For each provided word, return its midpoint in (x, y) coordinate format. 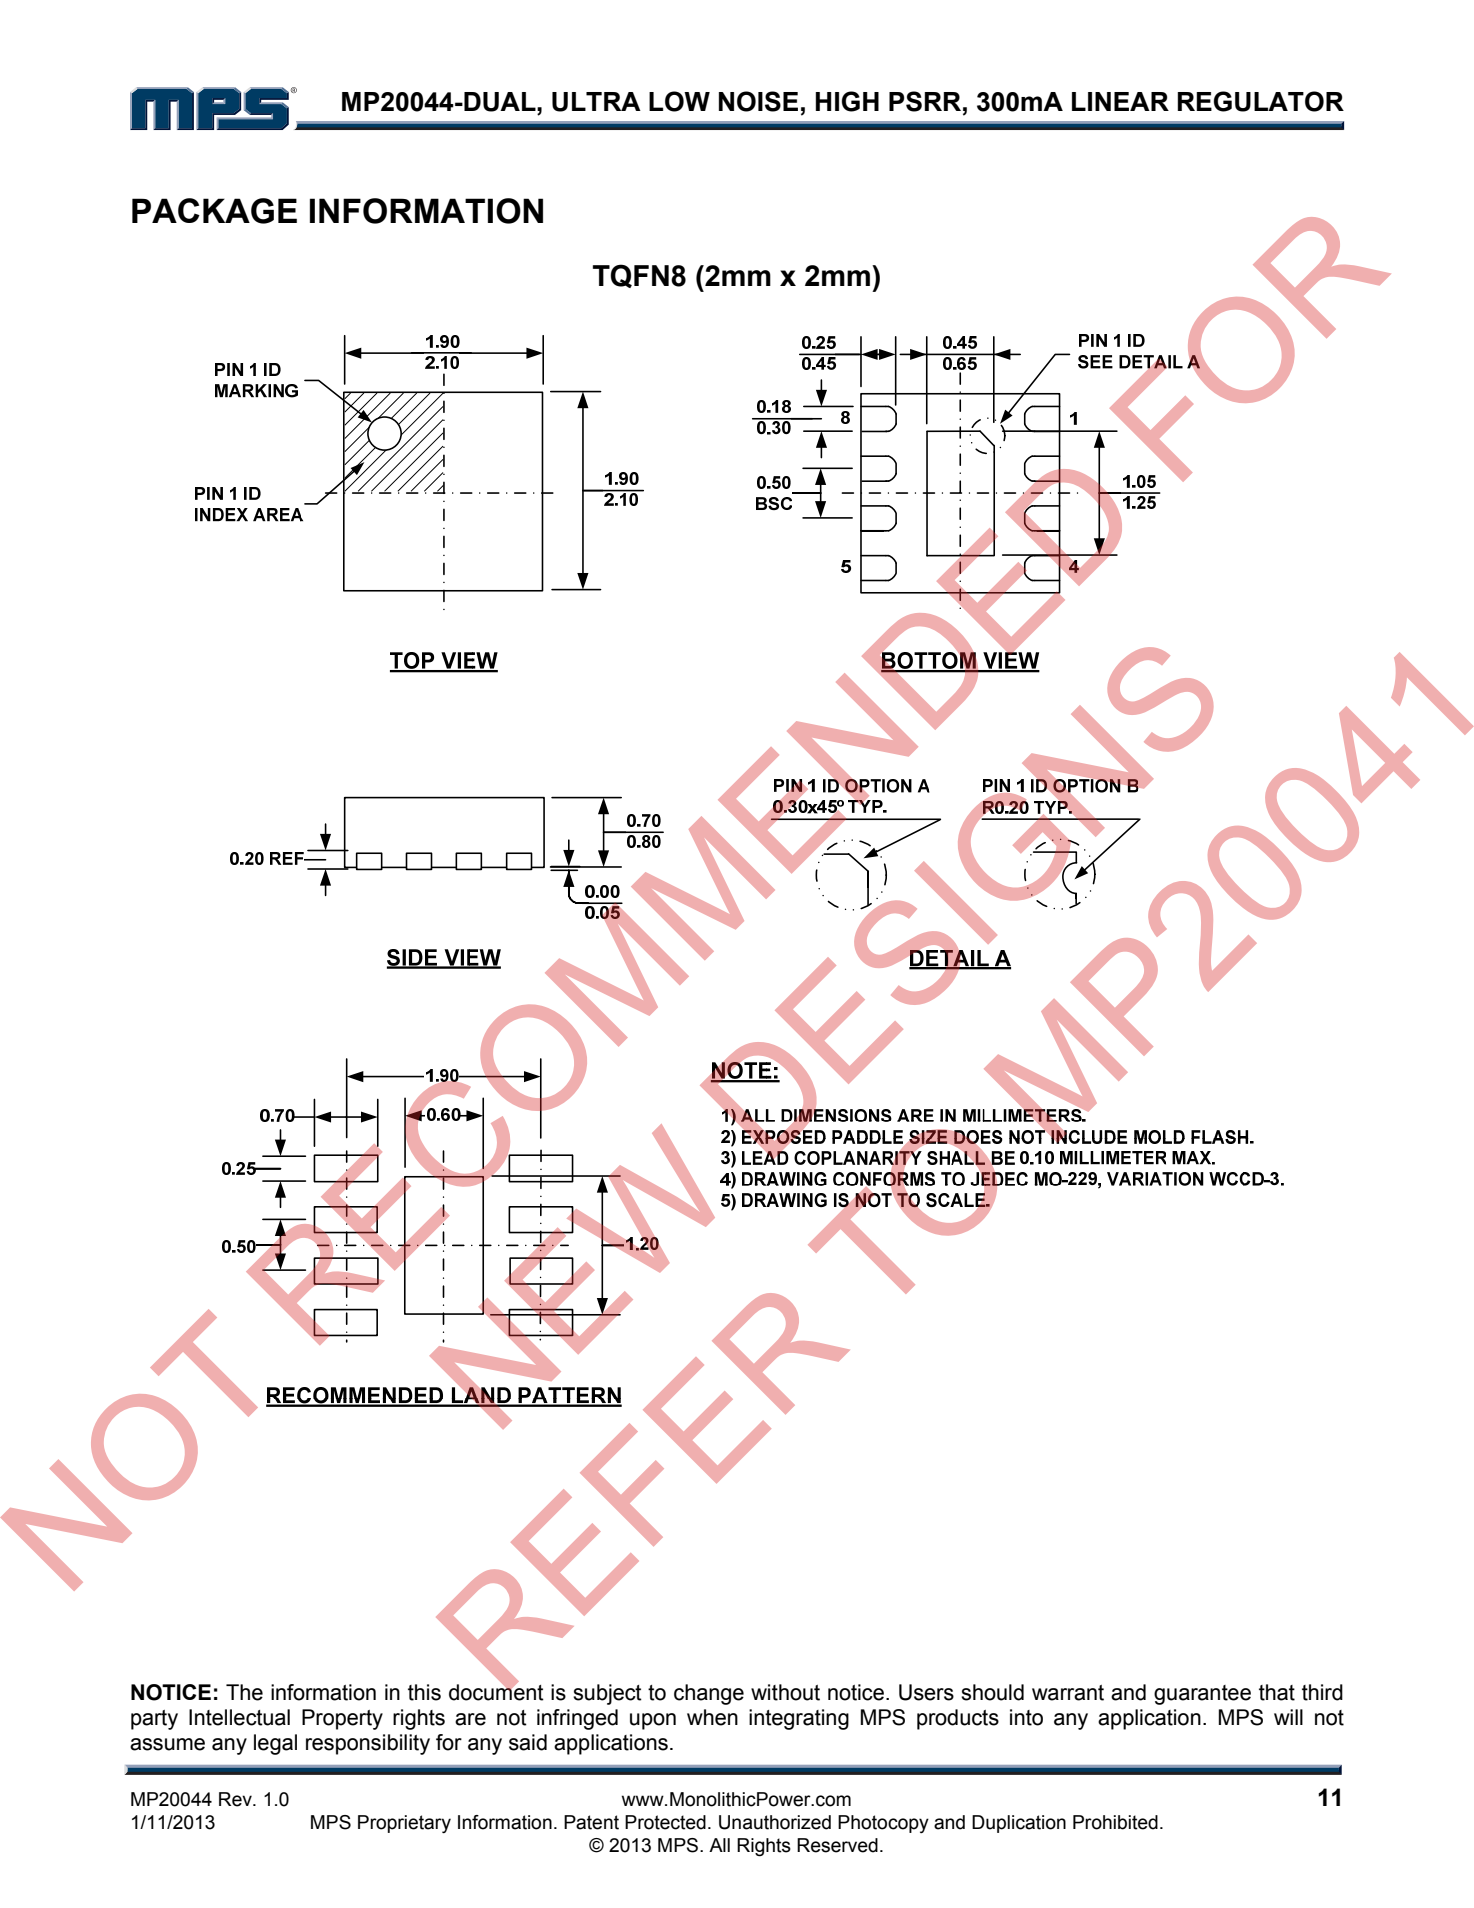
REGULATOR (1261, 101)
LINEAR (1120, 101)
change (709, 1694)
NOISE (758, 101)
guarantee (1202, 1695)
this (424, 1692)
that (1277, 1692)
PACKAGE (214, 211)
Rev (236, 1799)
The (244, 1692)
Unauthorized (775, 1822)
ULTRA (596, 102)
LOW (679, 101)
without (785, 1692)
